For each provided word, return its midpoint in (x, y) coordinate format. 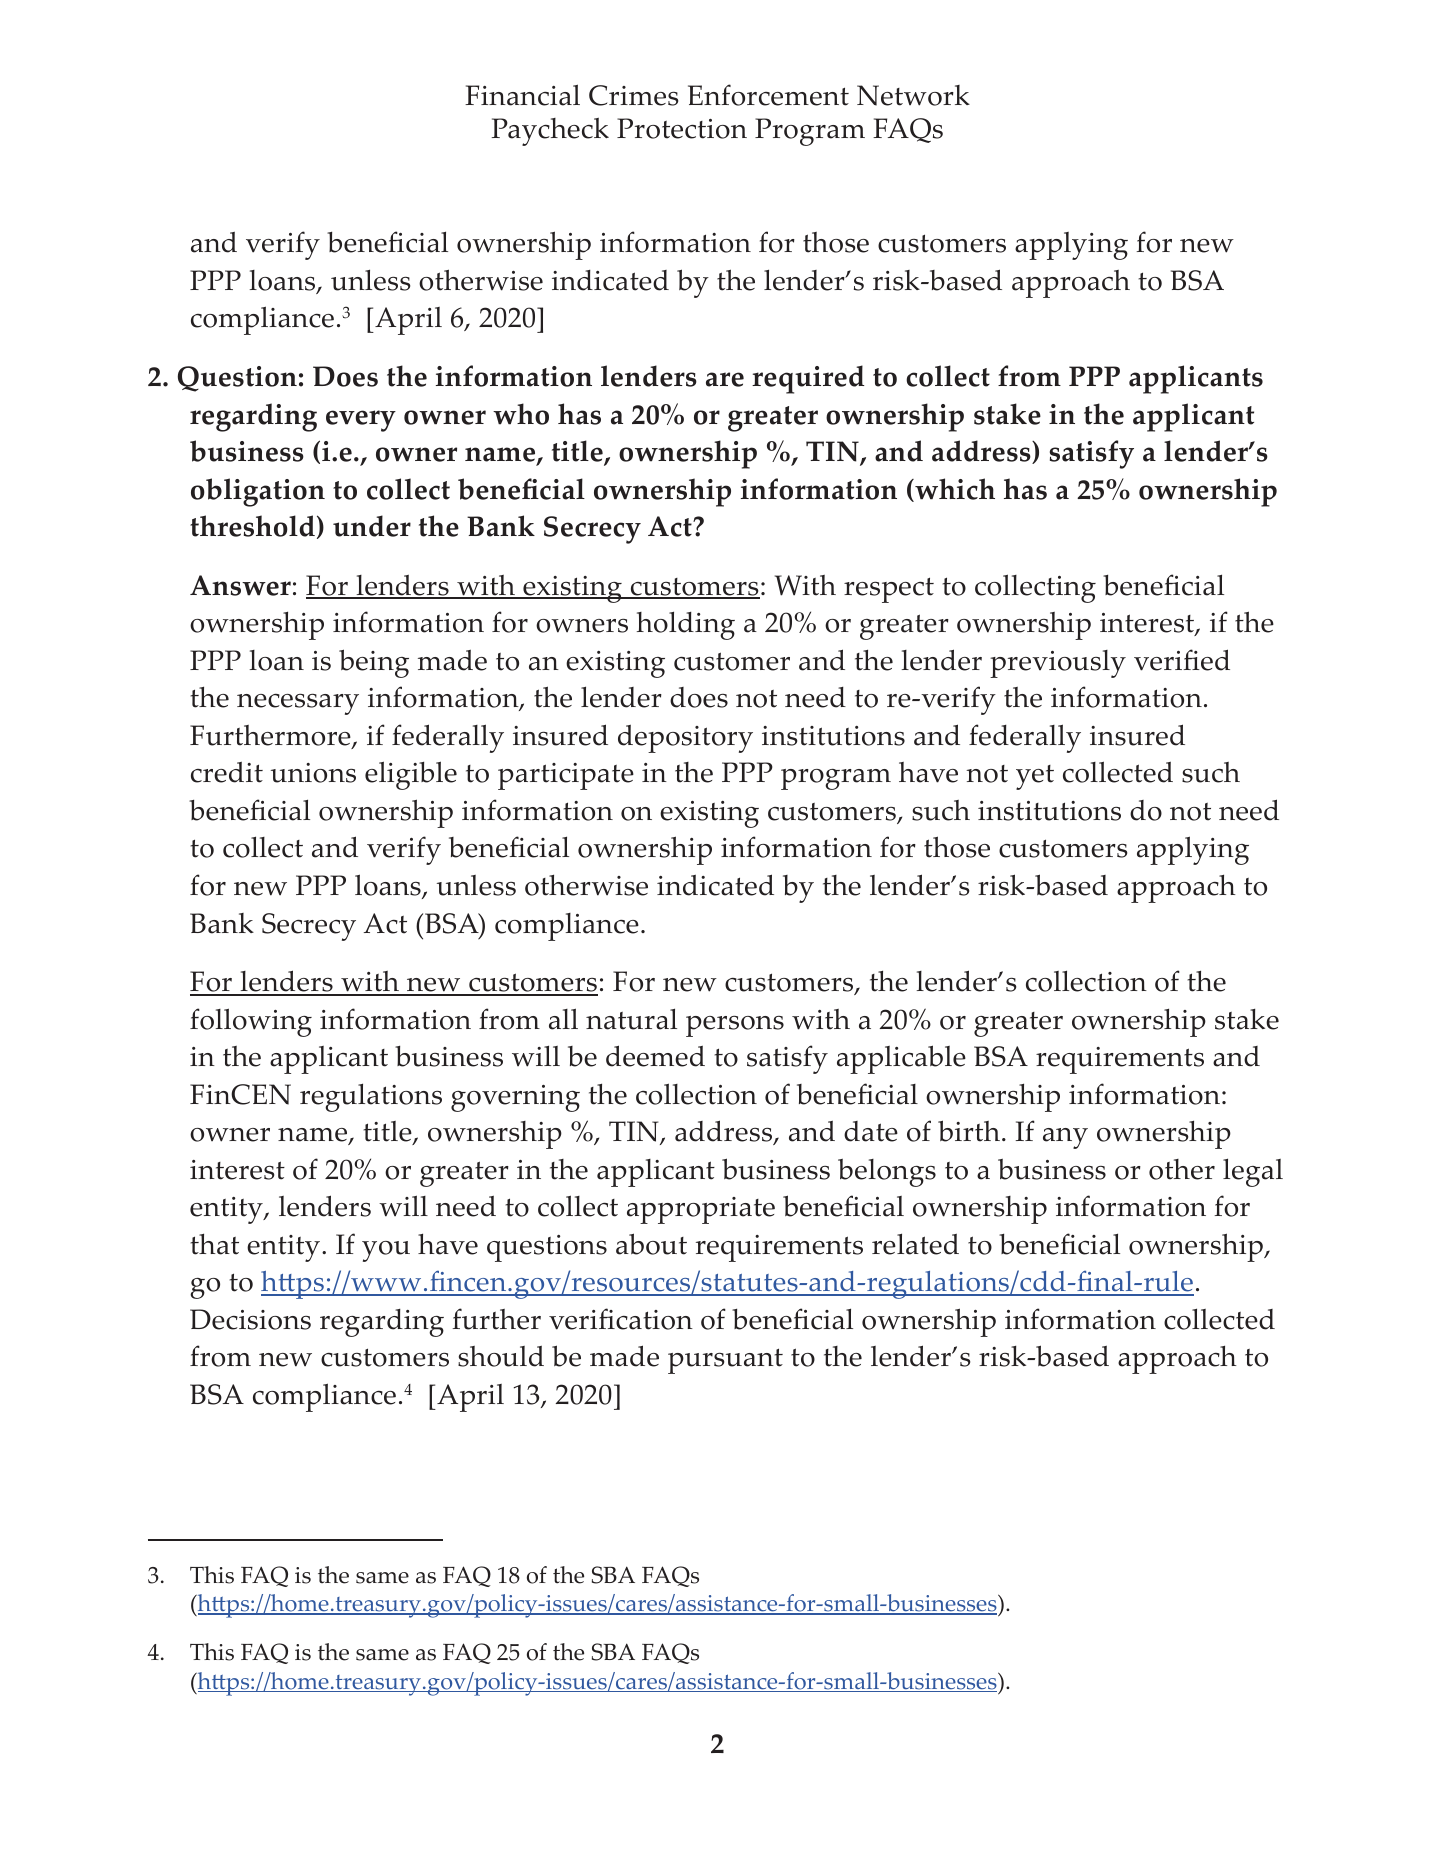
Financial (522, 95)
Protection (682, 128)
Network (913, 95)
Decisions (250, 1319)
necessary (298, 704)
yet (1035, 777)
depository (685, 739)
